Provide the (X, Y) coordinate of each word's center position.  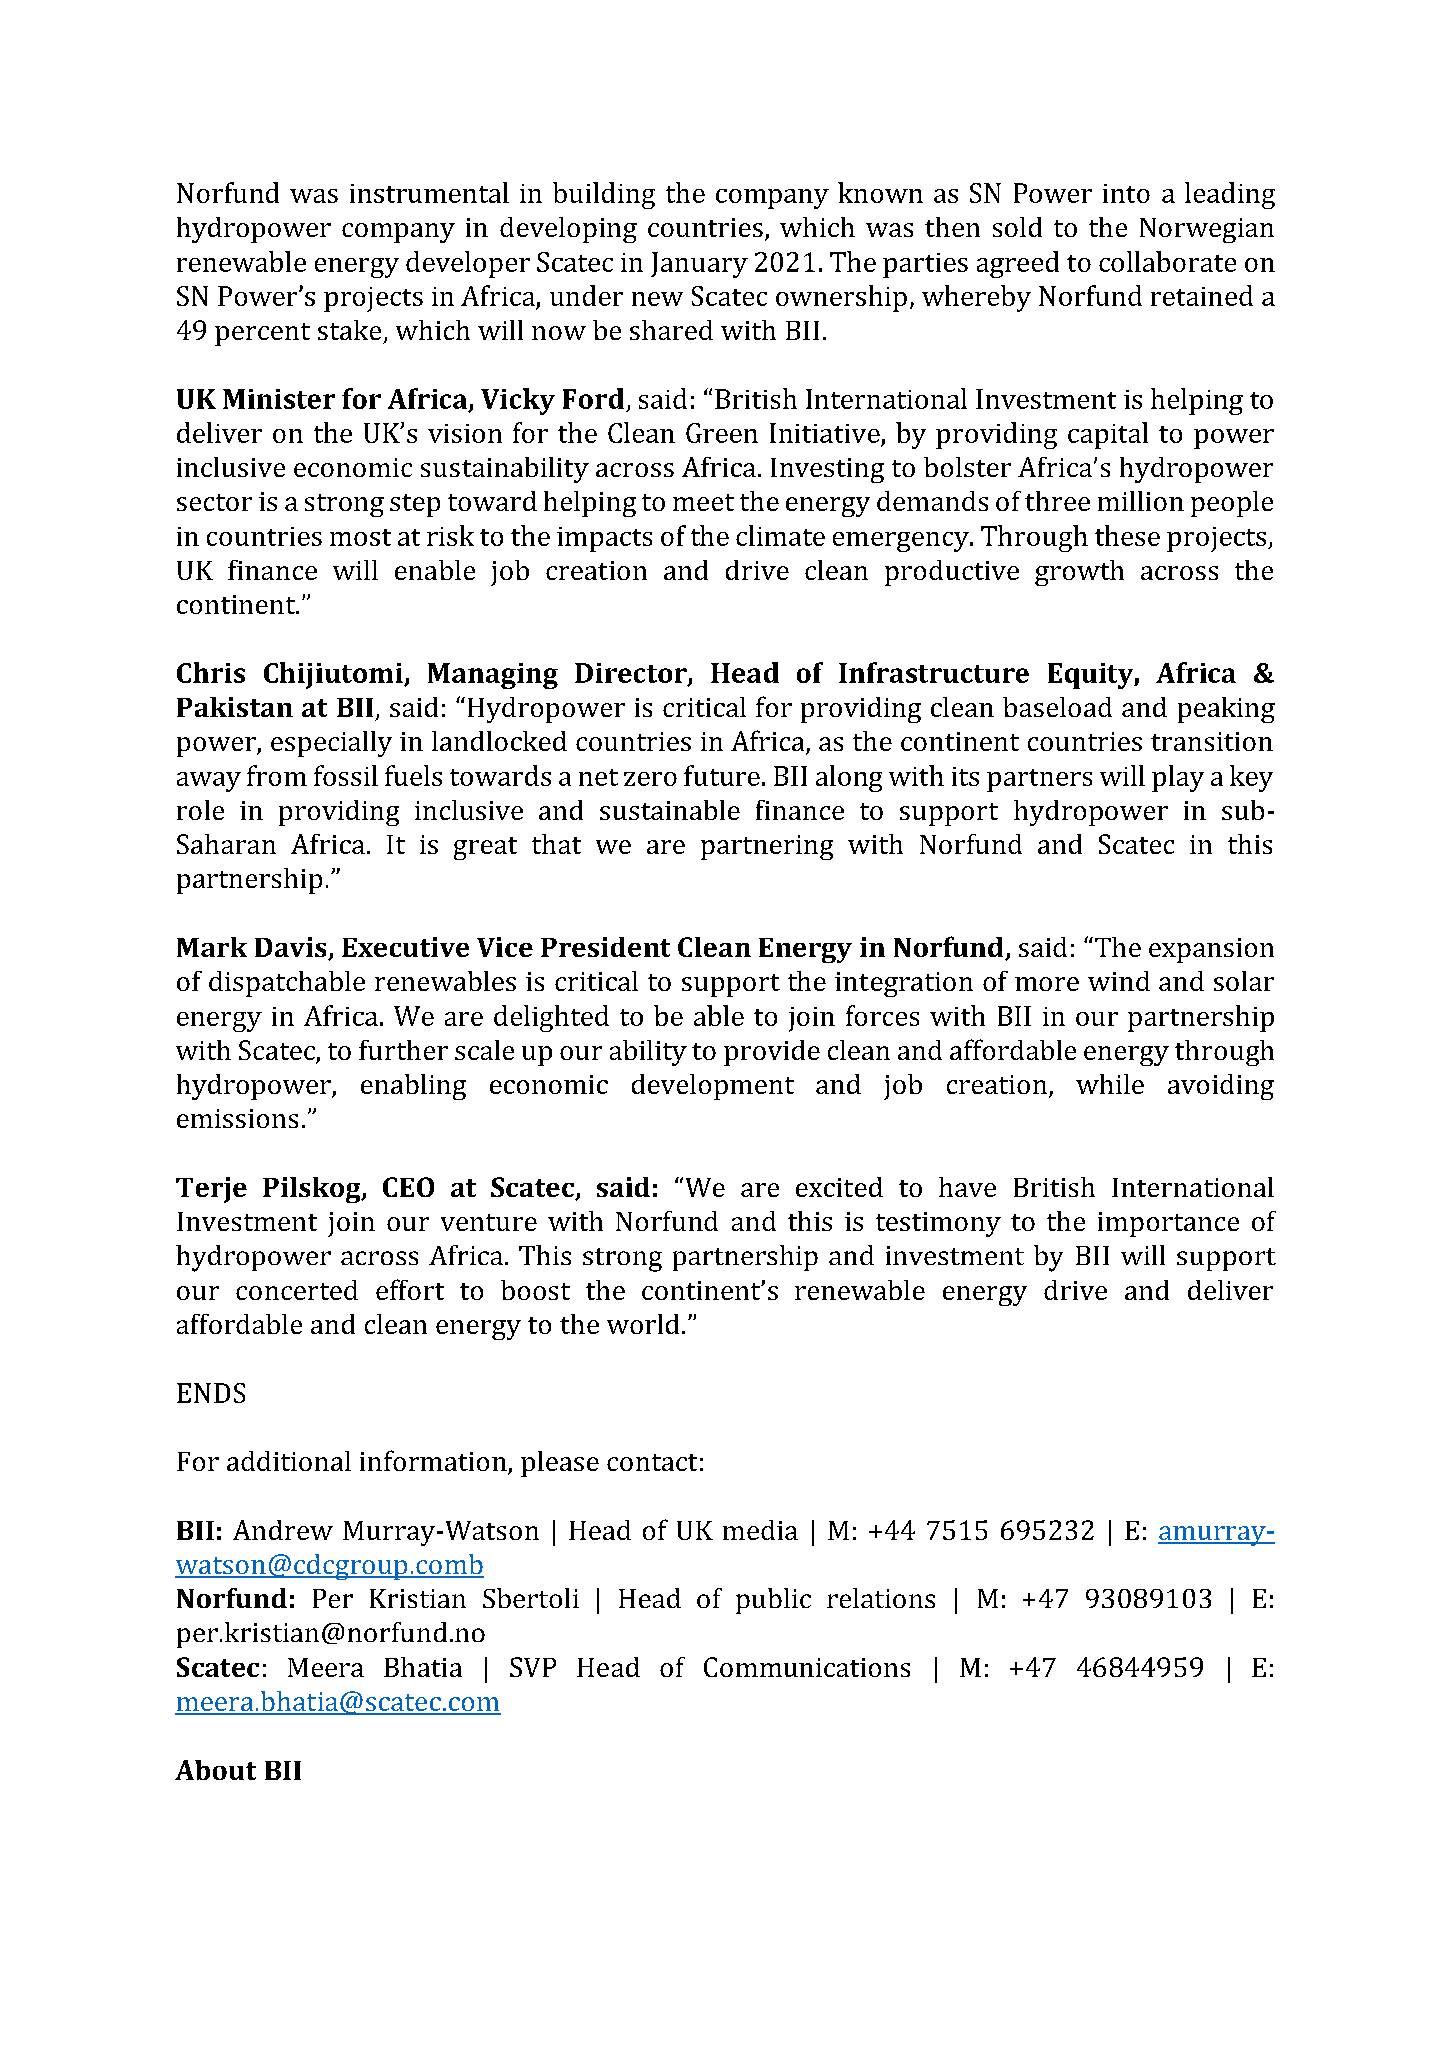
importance (1168, 1224)
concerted (297, 1290)
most (360, 537)
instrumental (429, 192)
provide (772, 1053)
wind (1119, 981)
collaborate (1167, 261)
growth (1079, 573)
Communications (807, 1667)
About (215, 1770)
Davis (292, 948)
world (643, 1324)
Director (632, 674)
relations (881, 1598)
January (699, 265)
